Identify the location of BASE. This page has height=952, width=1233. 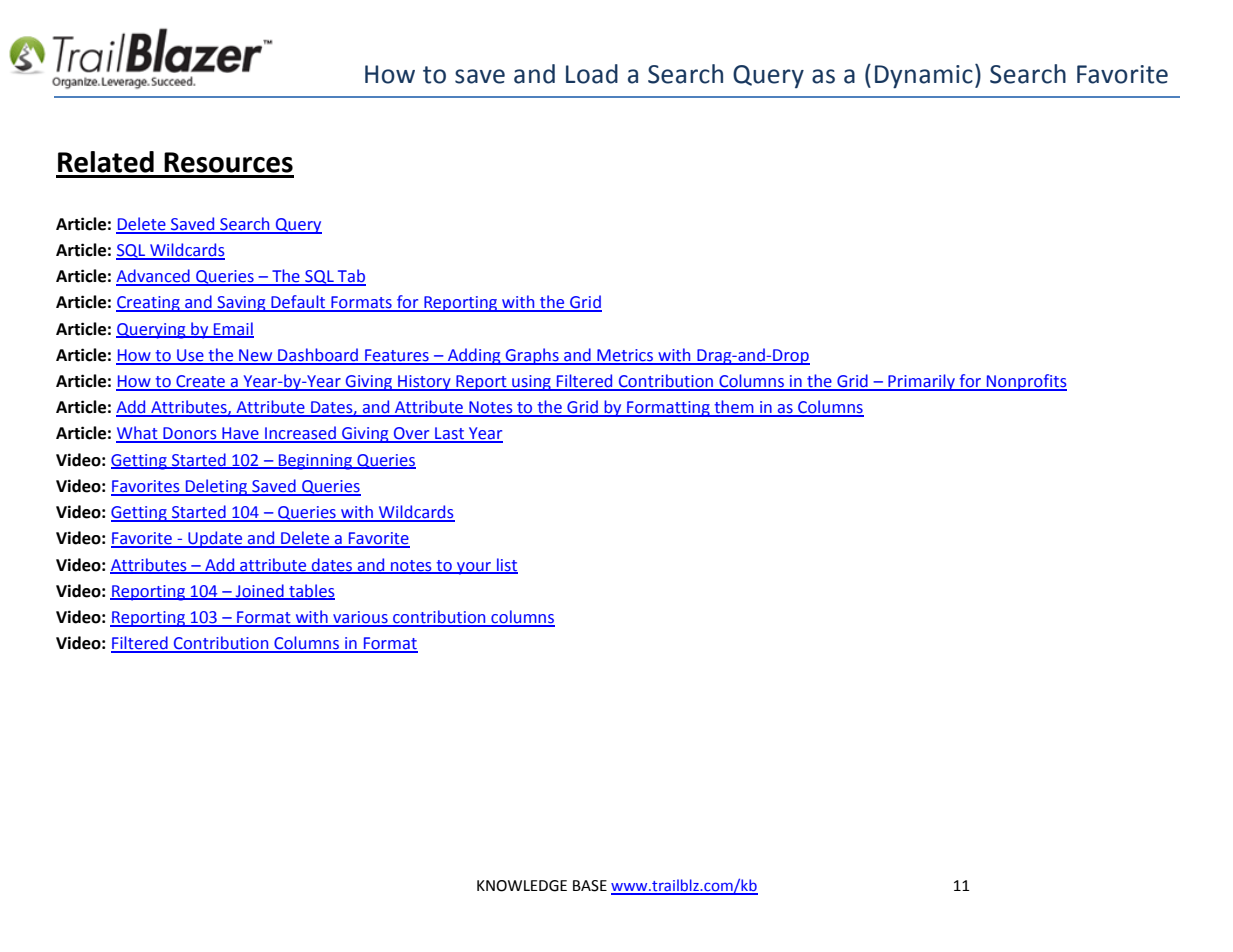
(590, 886).
